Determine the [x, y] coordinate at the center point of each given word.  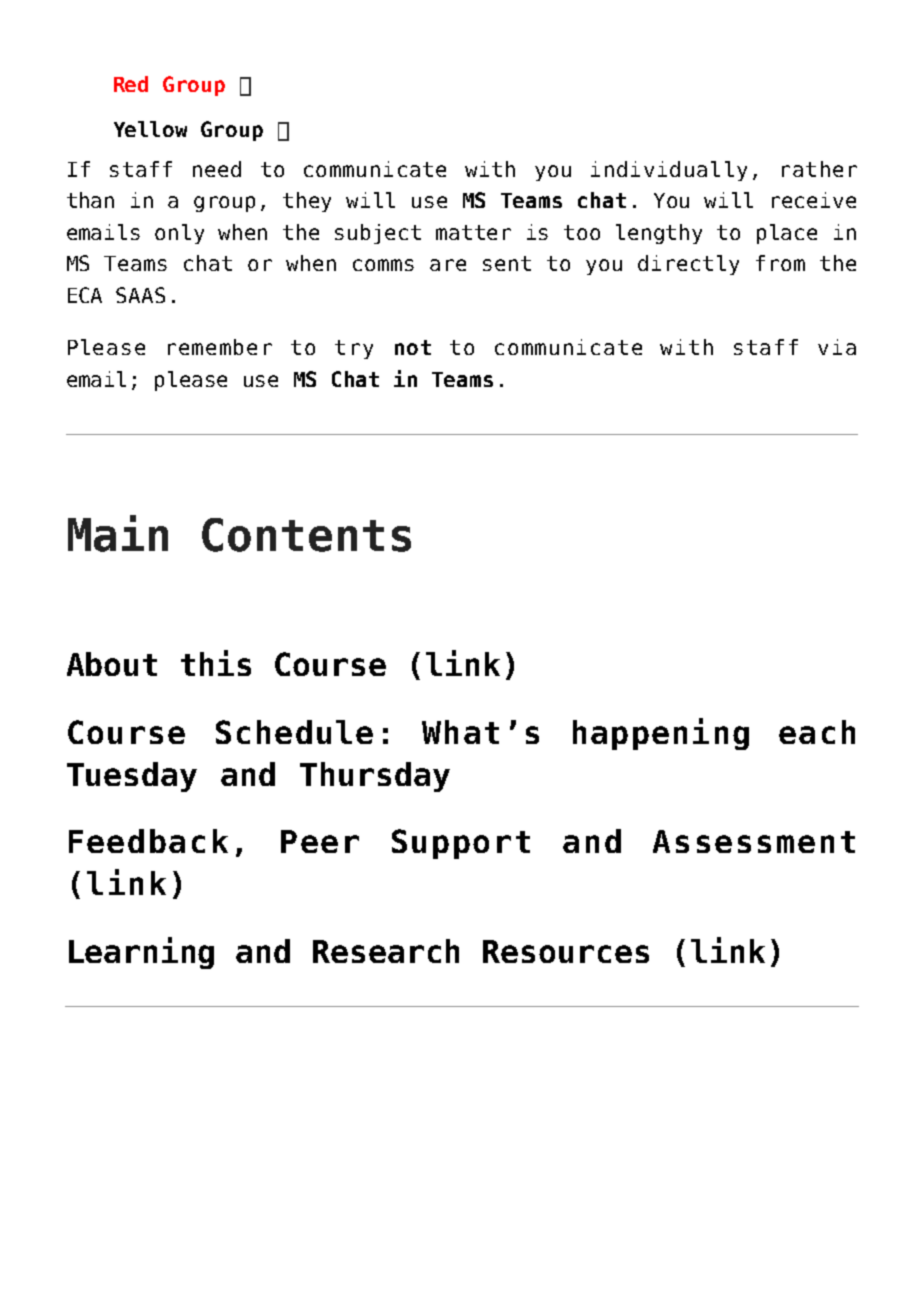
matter [473, 232]
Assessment [754, 841]
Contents [306, 535]
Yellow [150, 129]
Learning [141, 953]
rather [819, 169]
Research [386, 951]
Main [118, 533]
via [837, 347]
